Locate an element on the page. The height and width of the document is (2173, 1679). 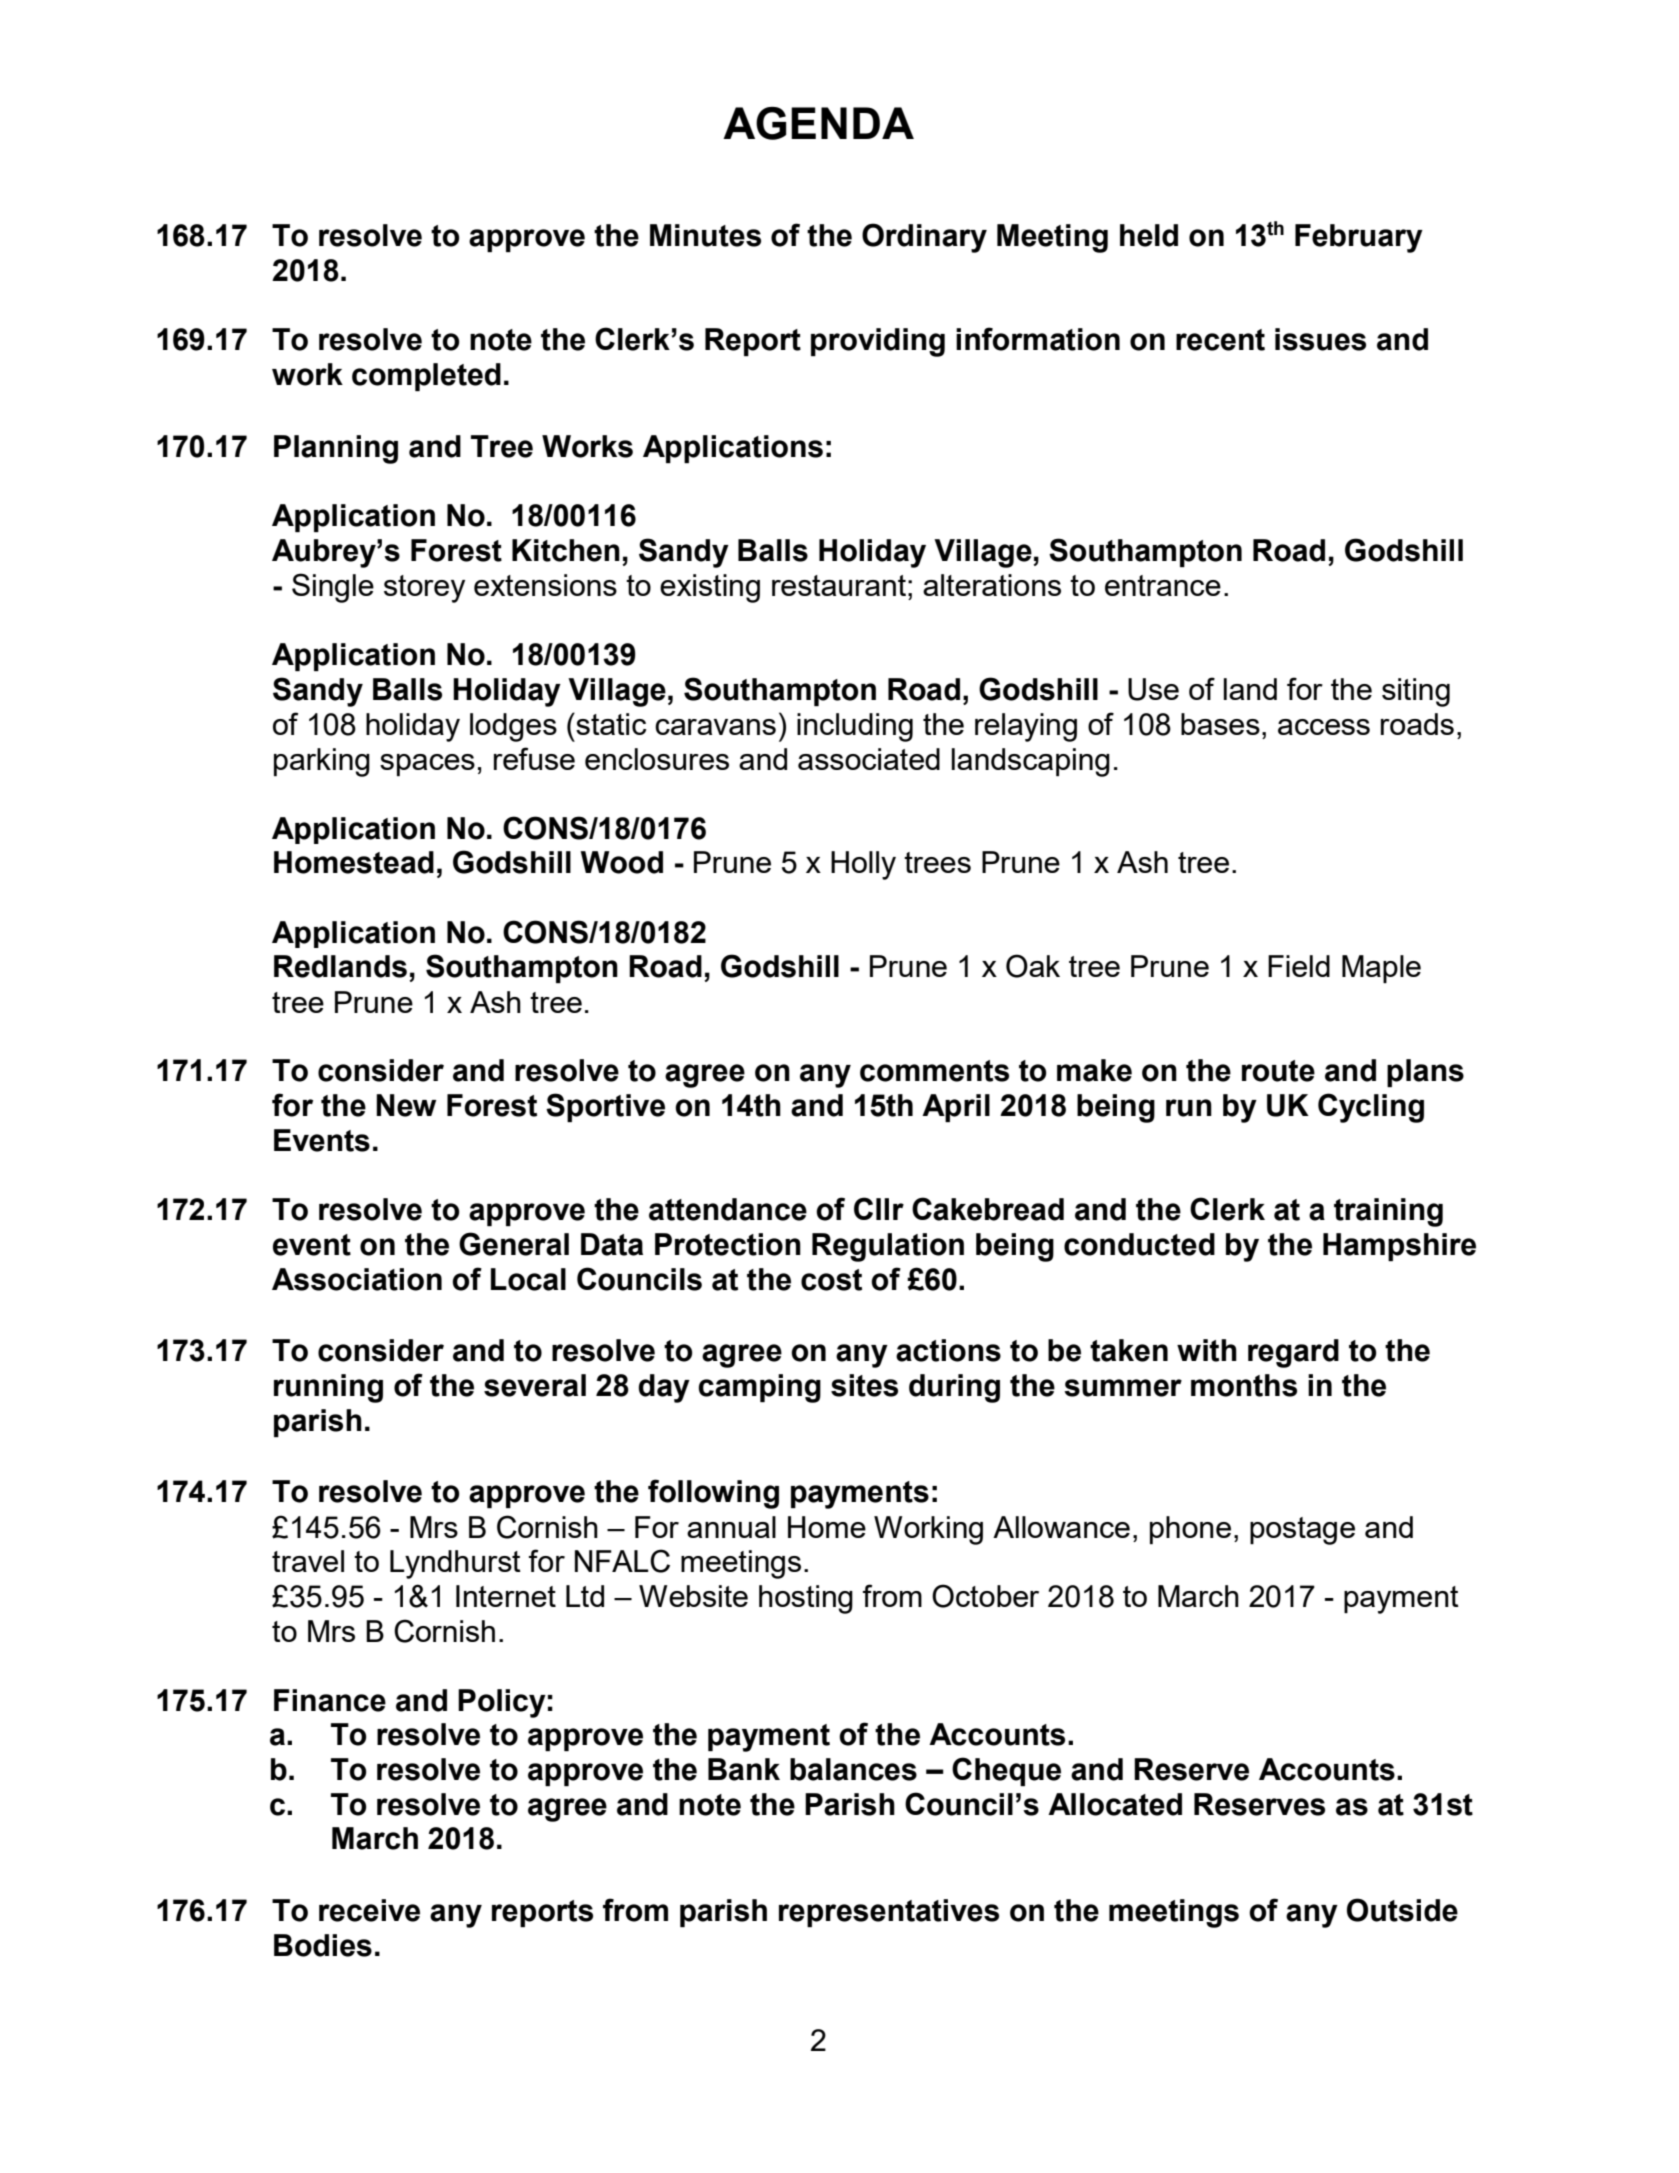
Outside is located at coordinates (1402, 1910).
